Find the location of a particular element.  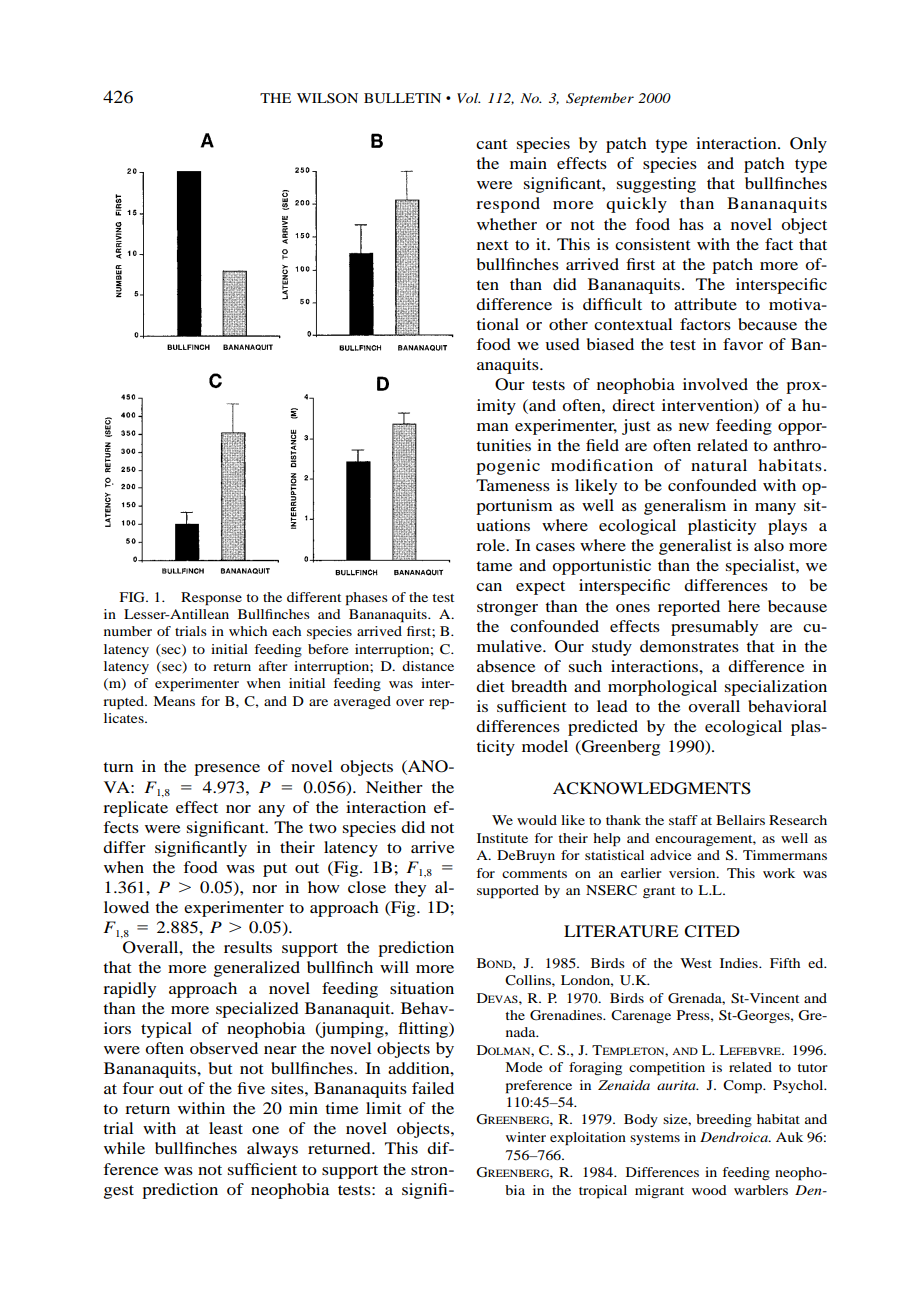

Only is located at coordinates (808, 145).
